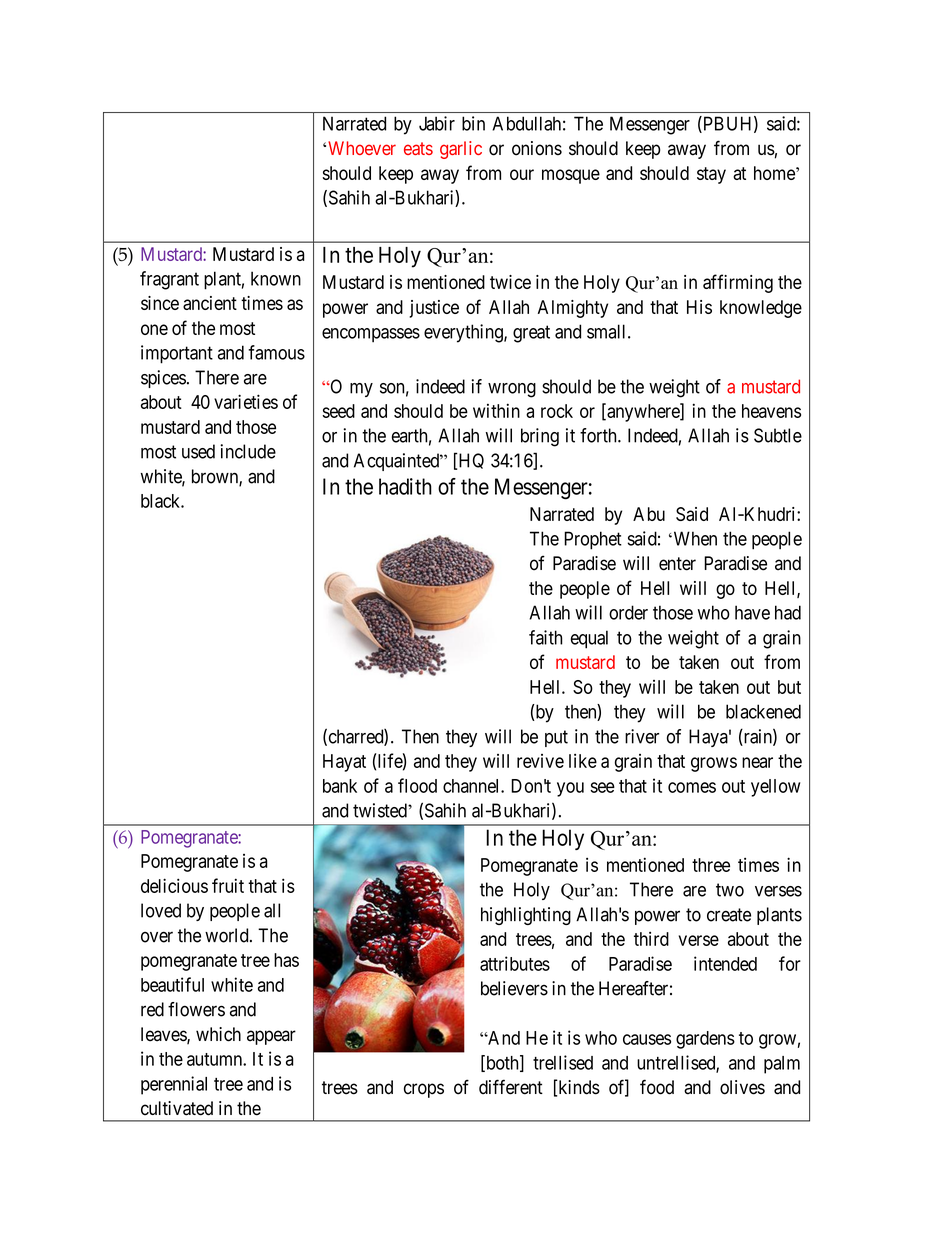 The width and height of the image is (952, 1233). Describe the element at coordinates (545, 637) in the image. I see `faith` at that location.
